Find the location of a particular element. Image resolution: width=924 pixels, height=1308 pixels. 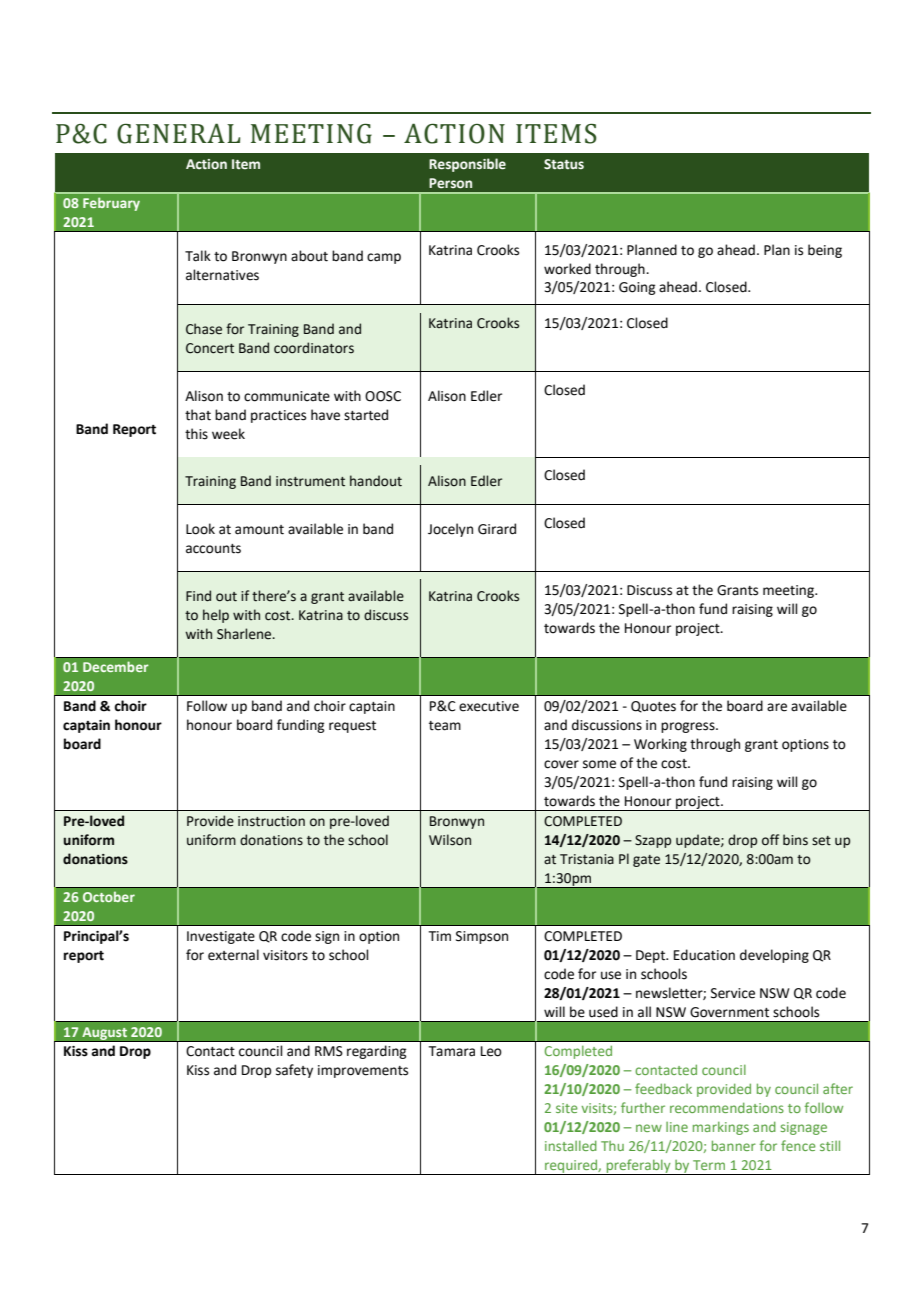

installed is located at coordinates (571, 1145).
